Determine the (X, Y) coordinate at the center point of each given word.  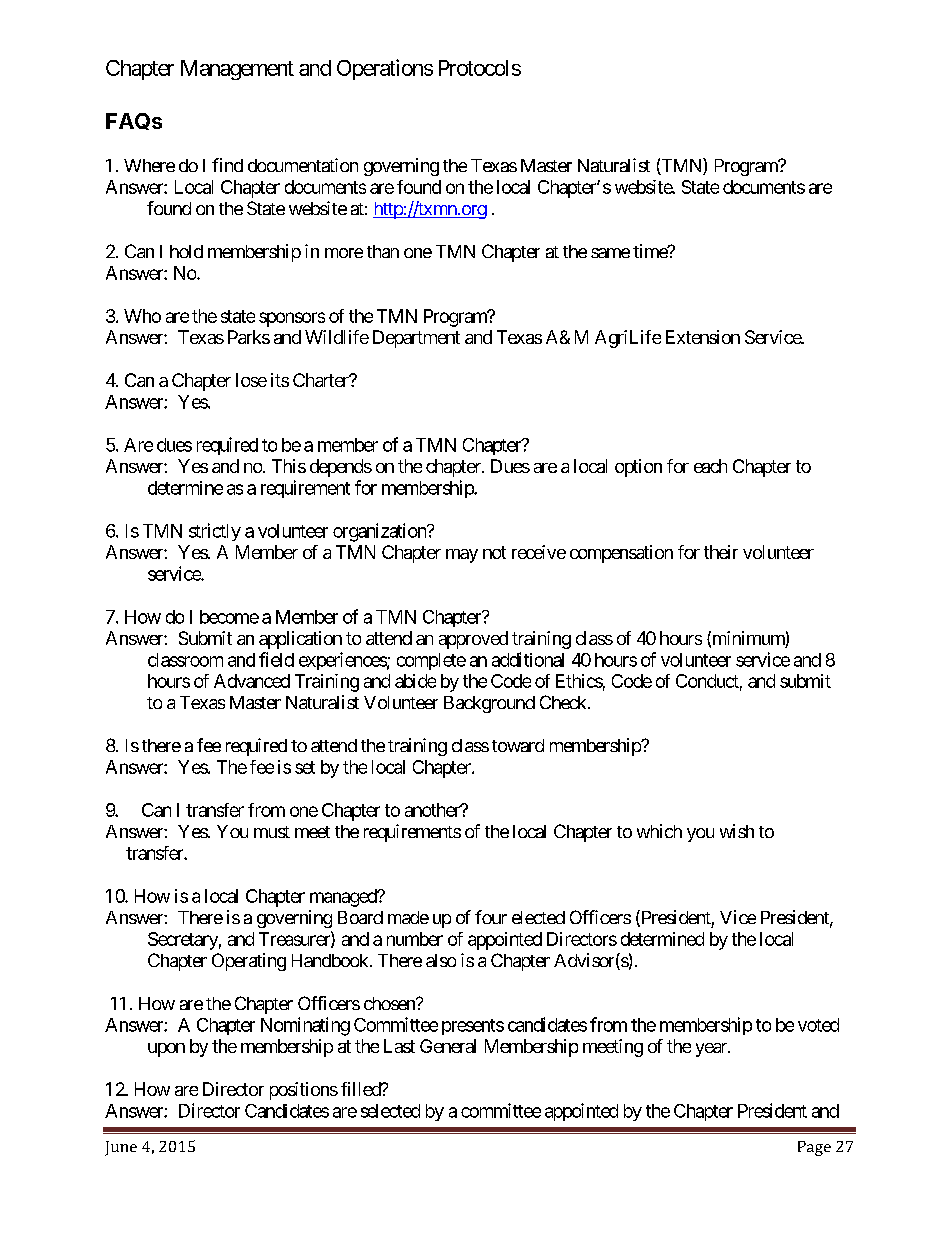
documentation (303, 165)
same (610, 253)
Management (237, 70)
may (462, 556)
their (721, 552)
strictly (215, 532)
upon (166, 1050)
